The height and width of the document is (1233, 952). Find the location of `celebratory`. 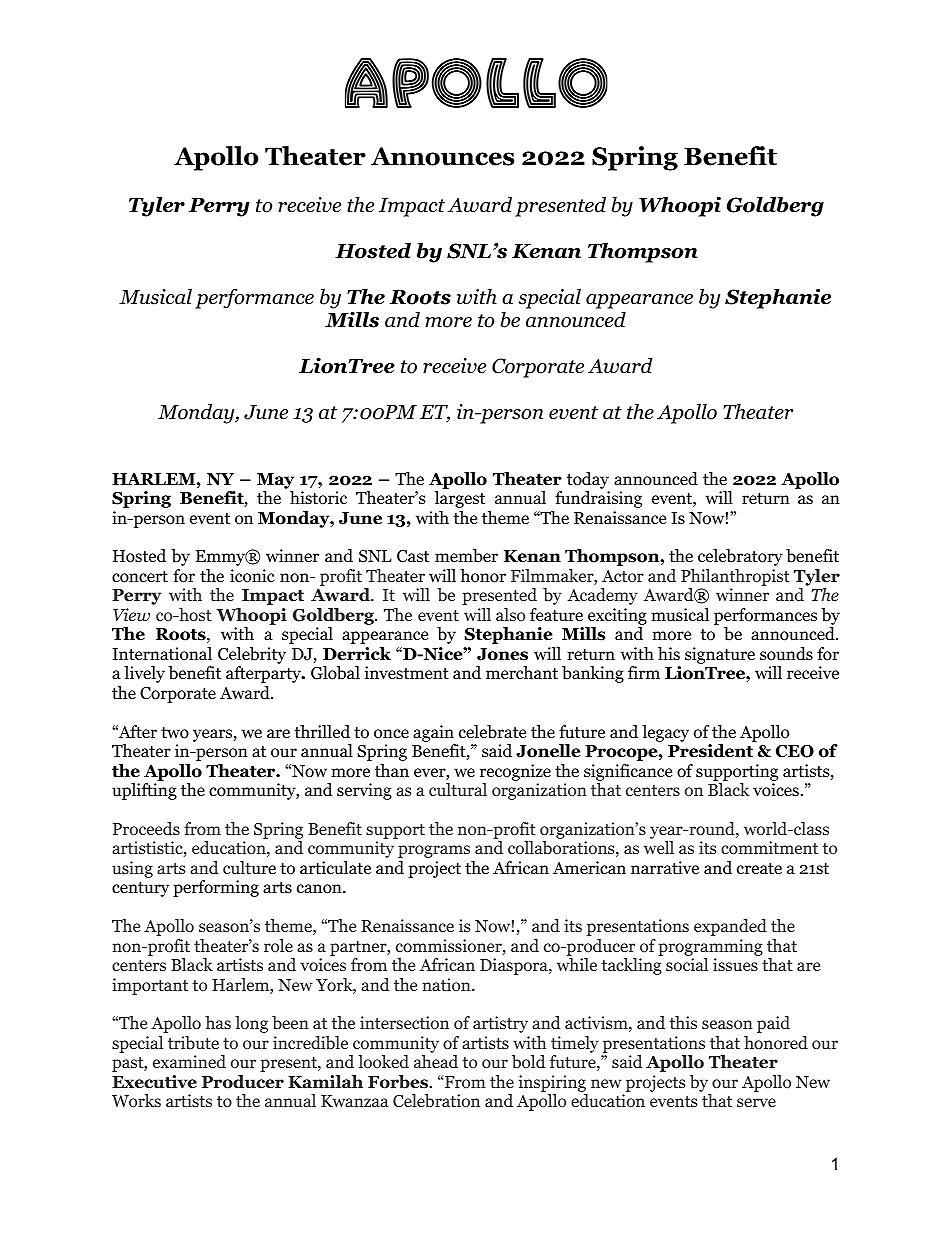

celebratory is located at coordinates (740, 557).
